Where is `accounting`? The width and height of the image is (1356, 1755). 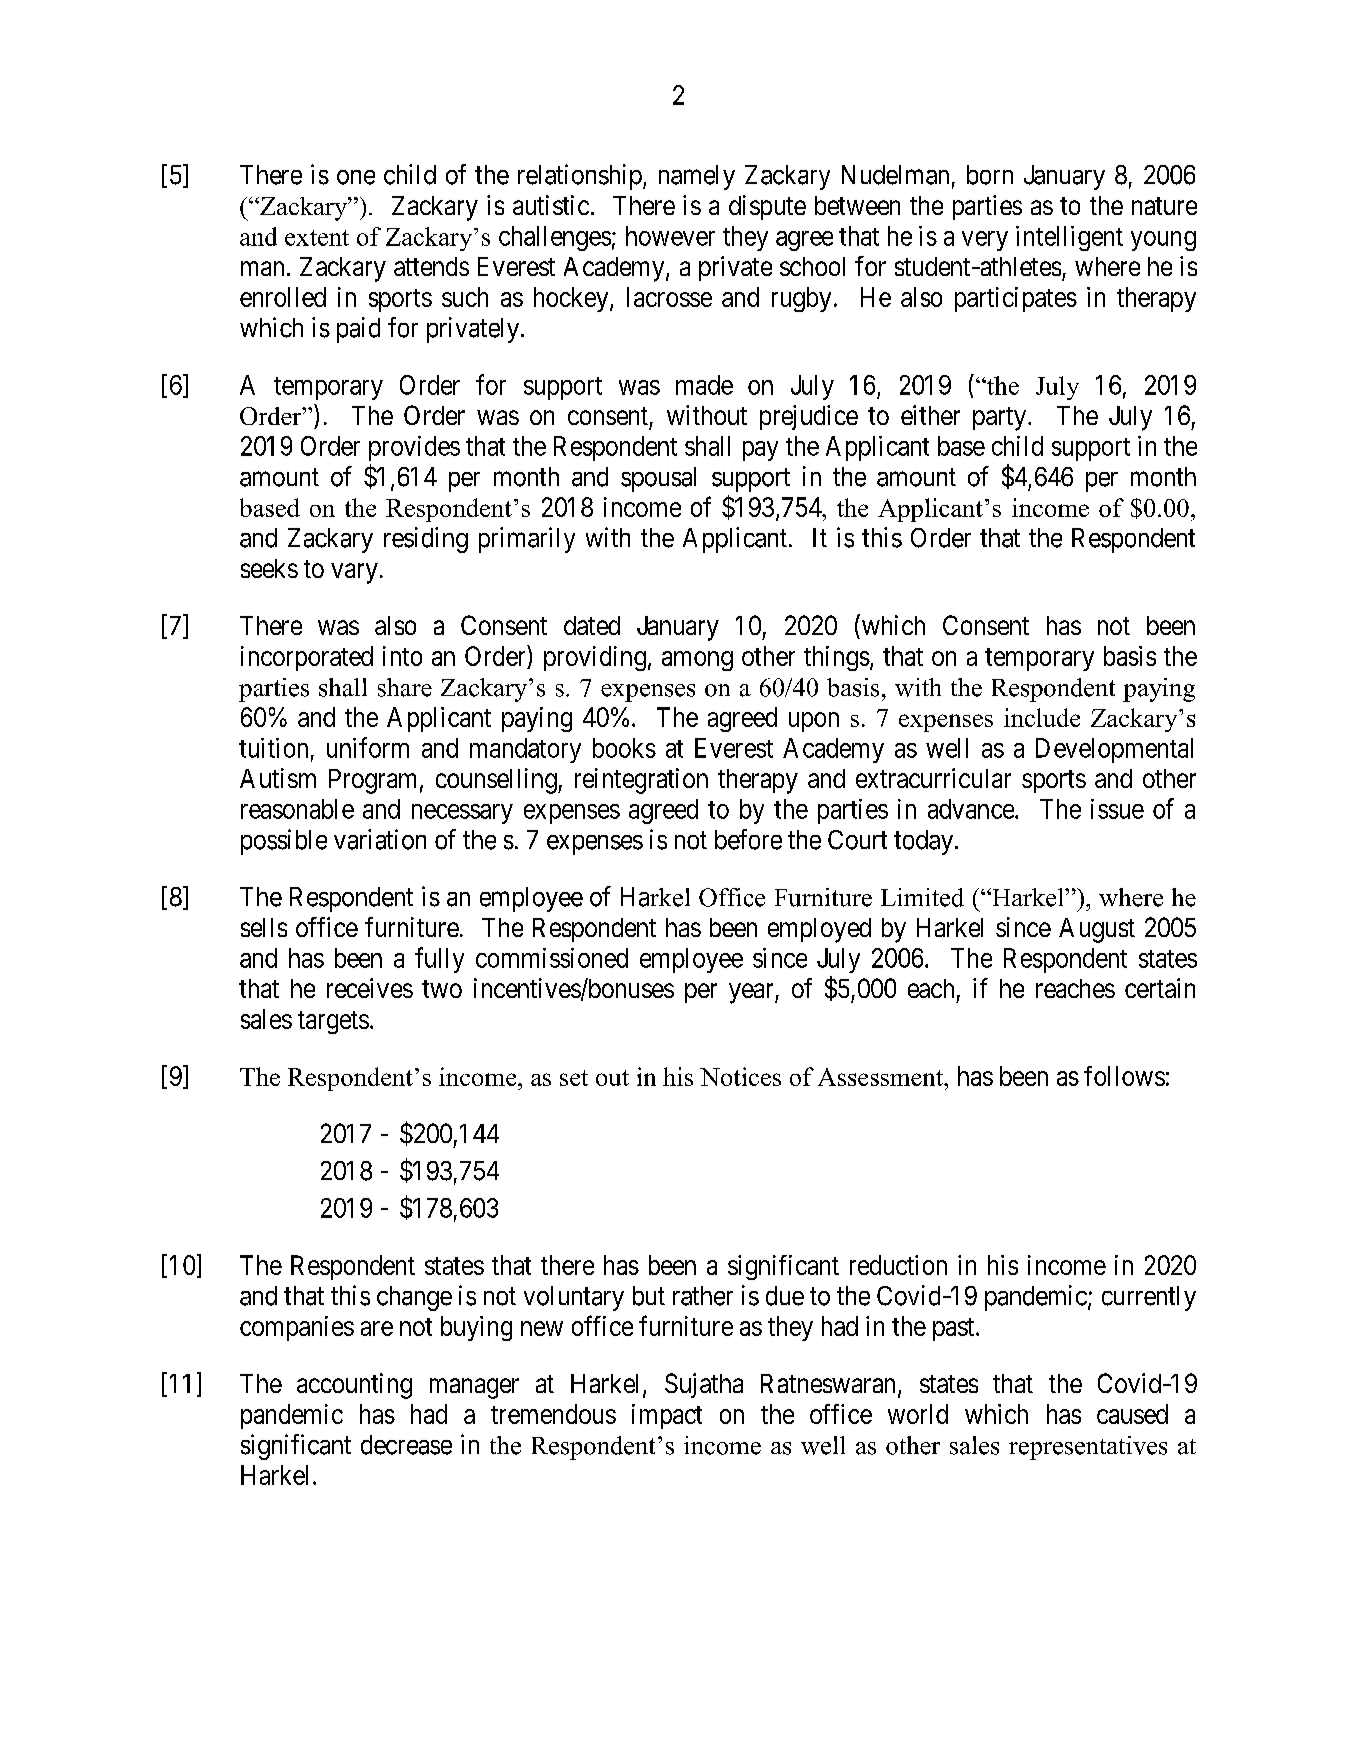
accounting is located at coordinates (354, 1386).
